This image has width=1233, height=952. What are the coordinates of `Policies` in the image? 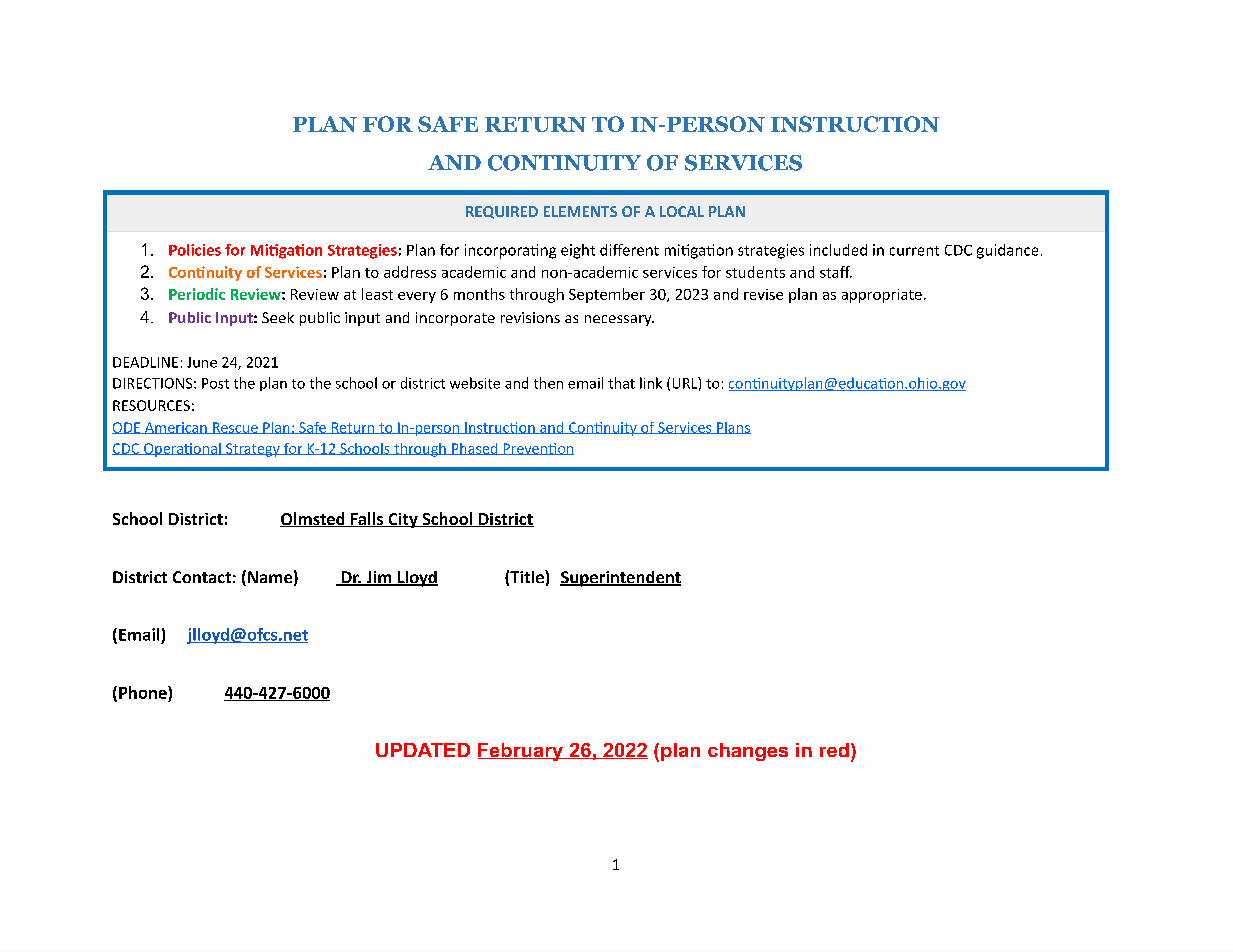 It's located at (195, 250).
